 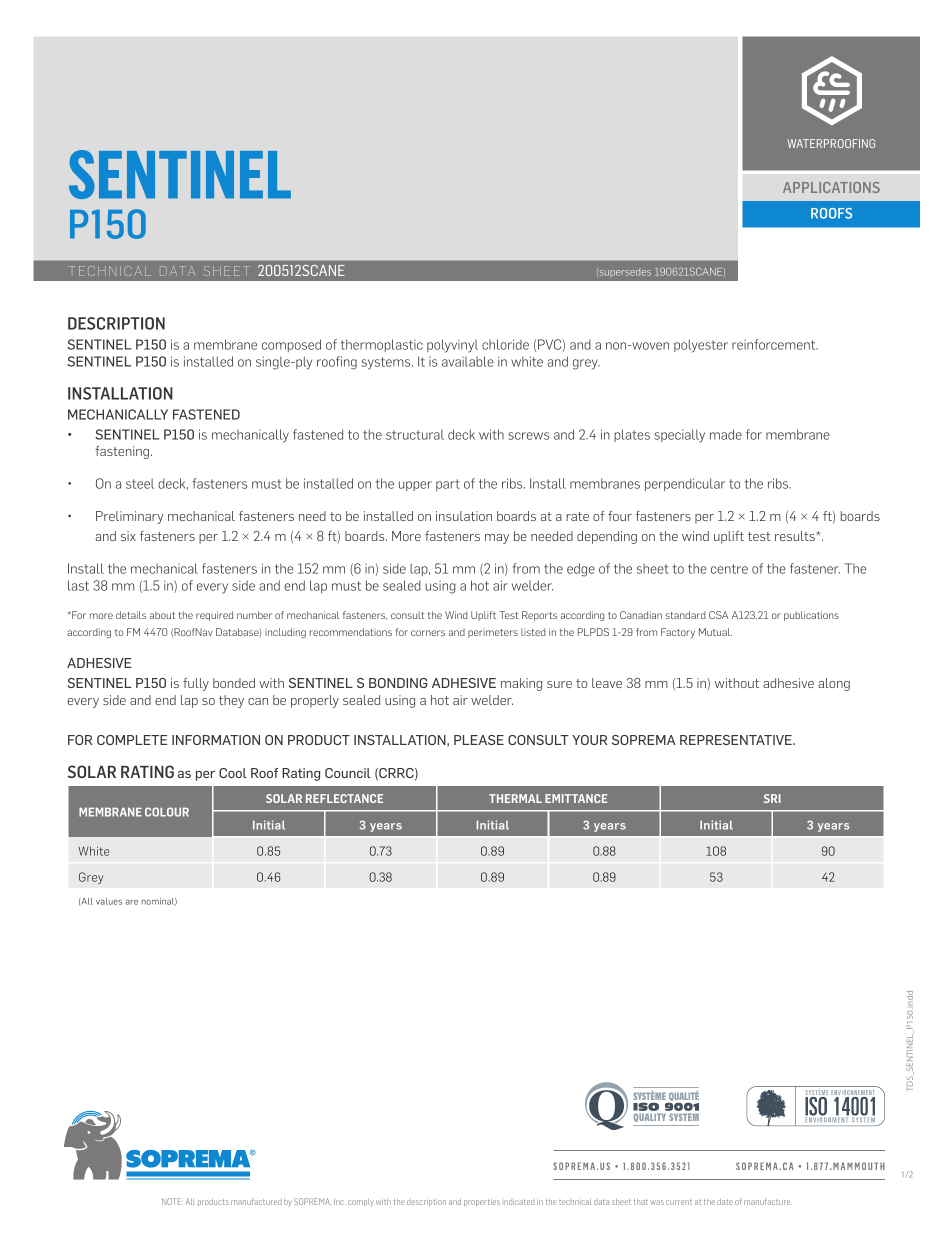 I want to click on fully, so click(x=196, y=684).
